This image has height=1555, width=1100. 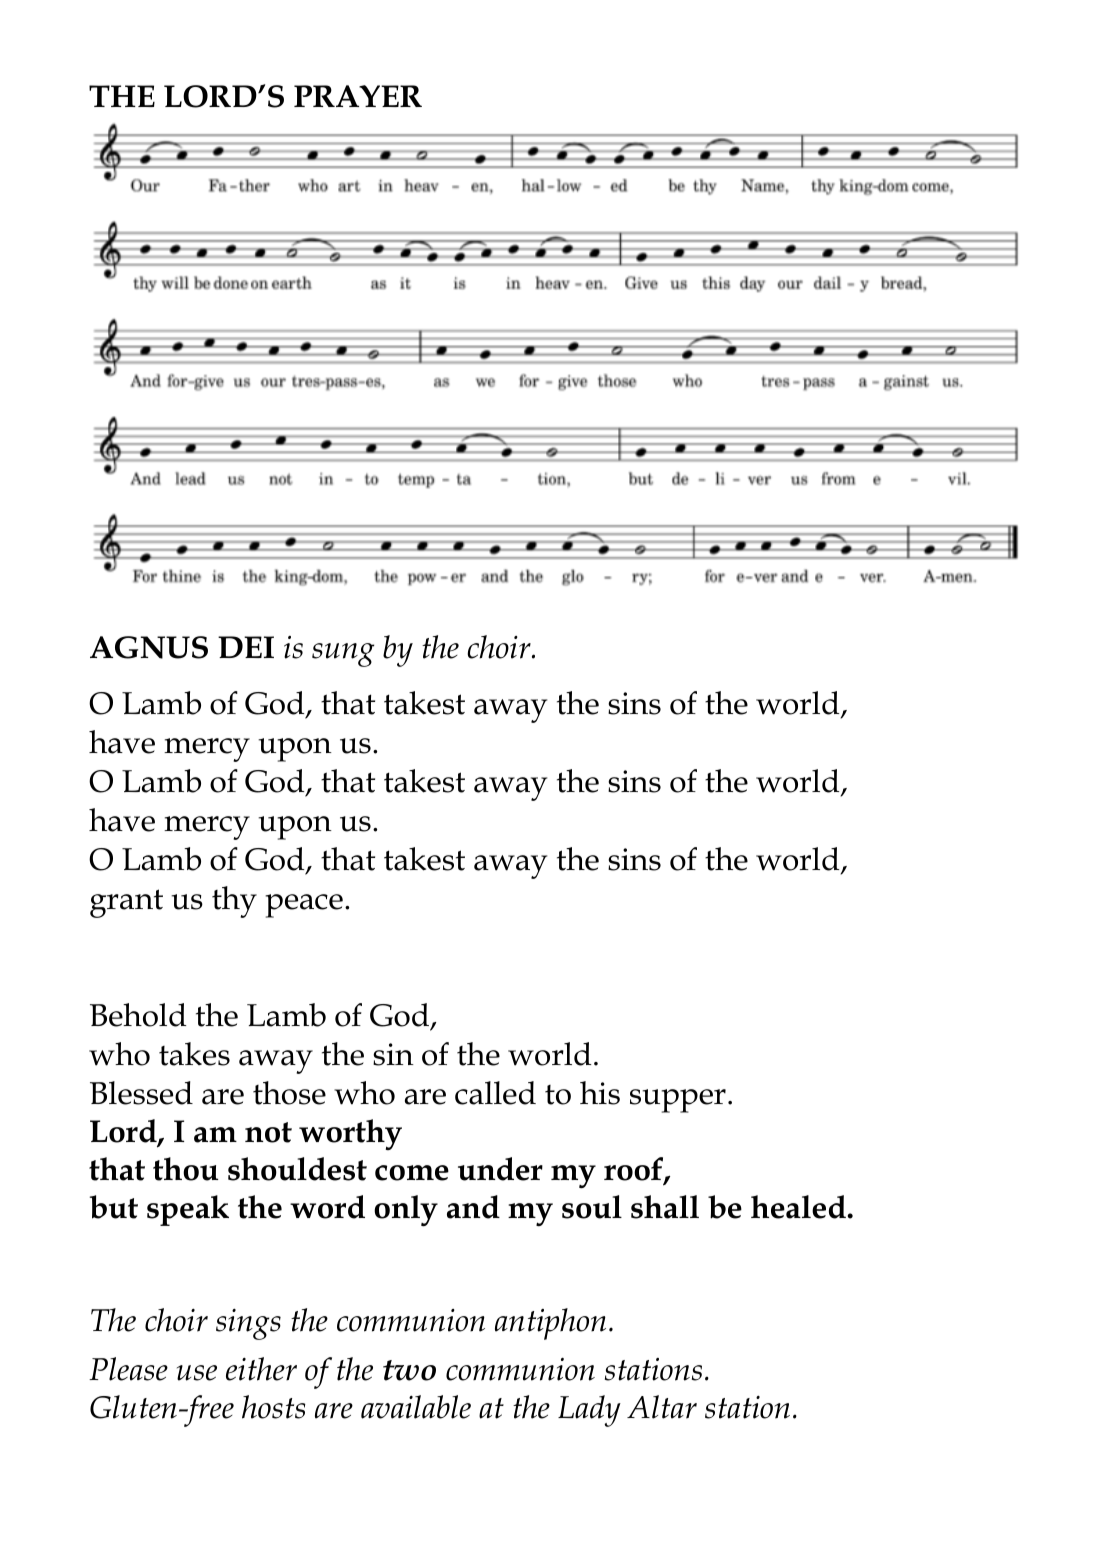 I want to click on sung, so click(x=343, y=655).
